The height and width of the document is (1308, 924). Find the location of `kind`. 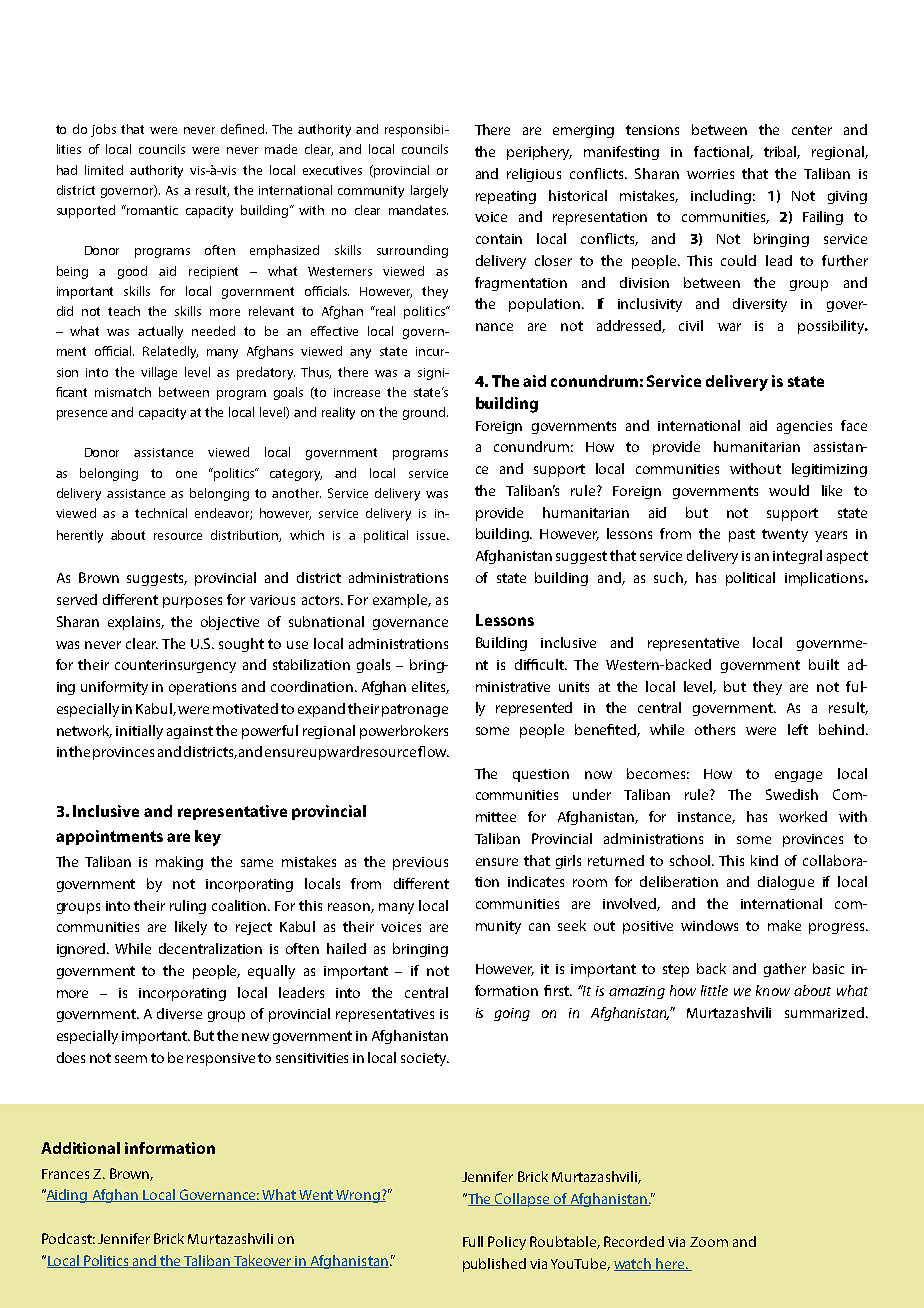

kind is located at coordinates (764, 860).
